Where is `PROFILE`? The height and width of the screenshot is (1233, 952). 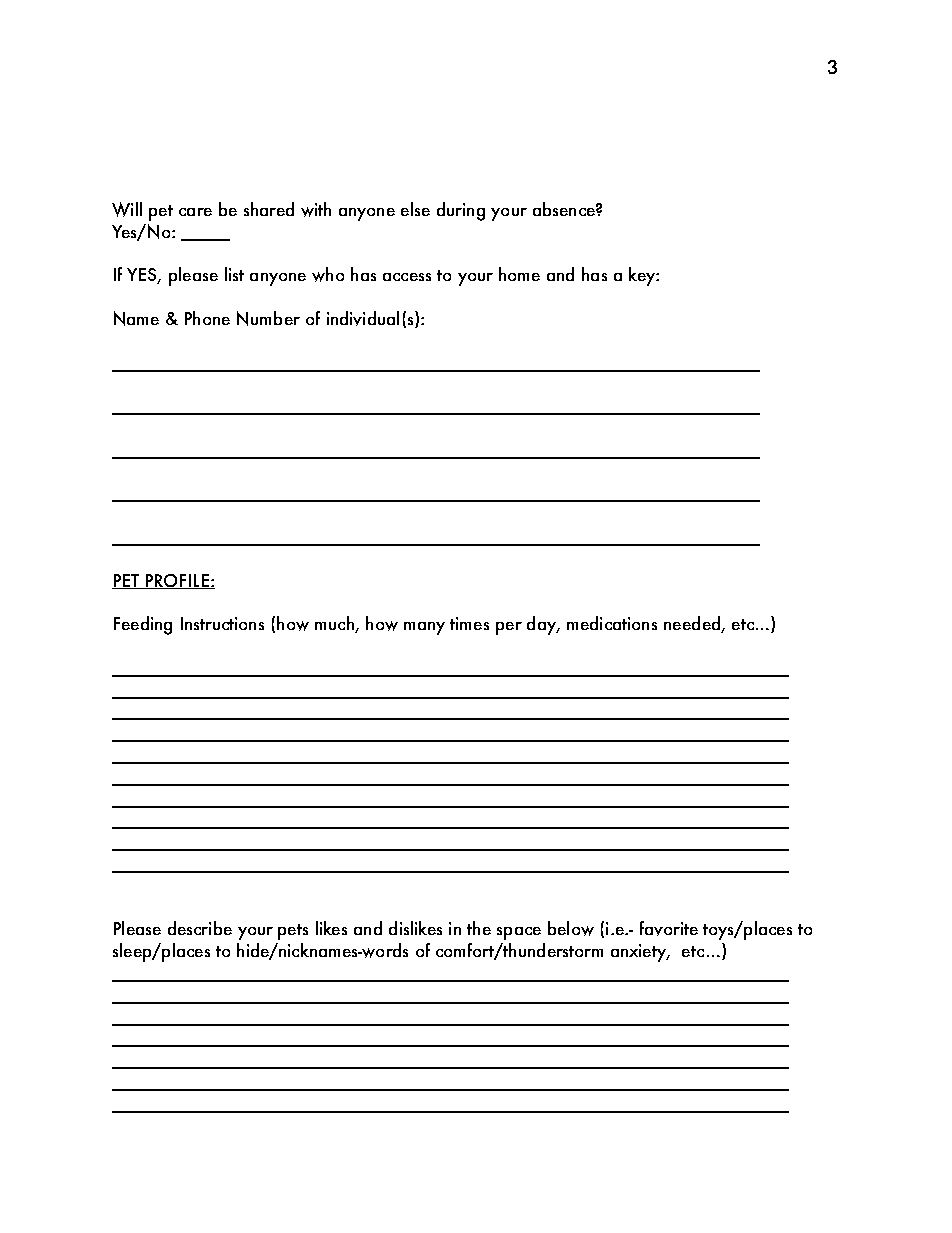 PROFILE is located at coordinates (177, 581).
